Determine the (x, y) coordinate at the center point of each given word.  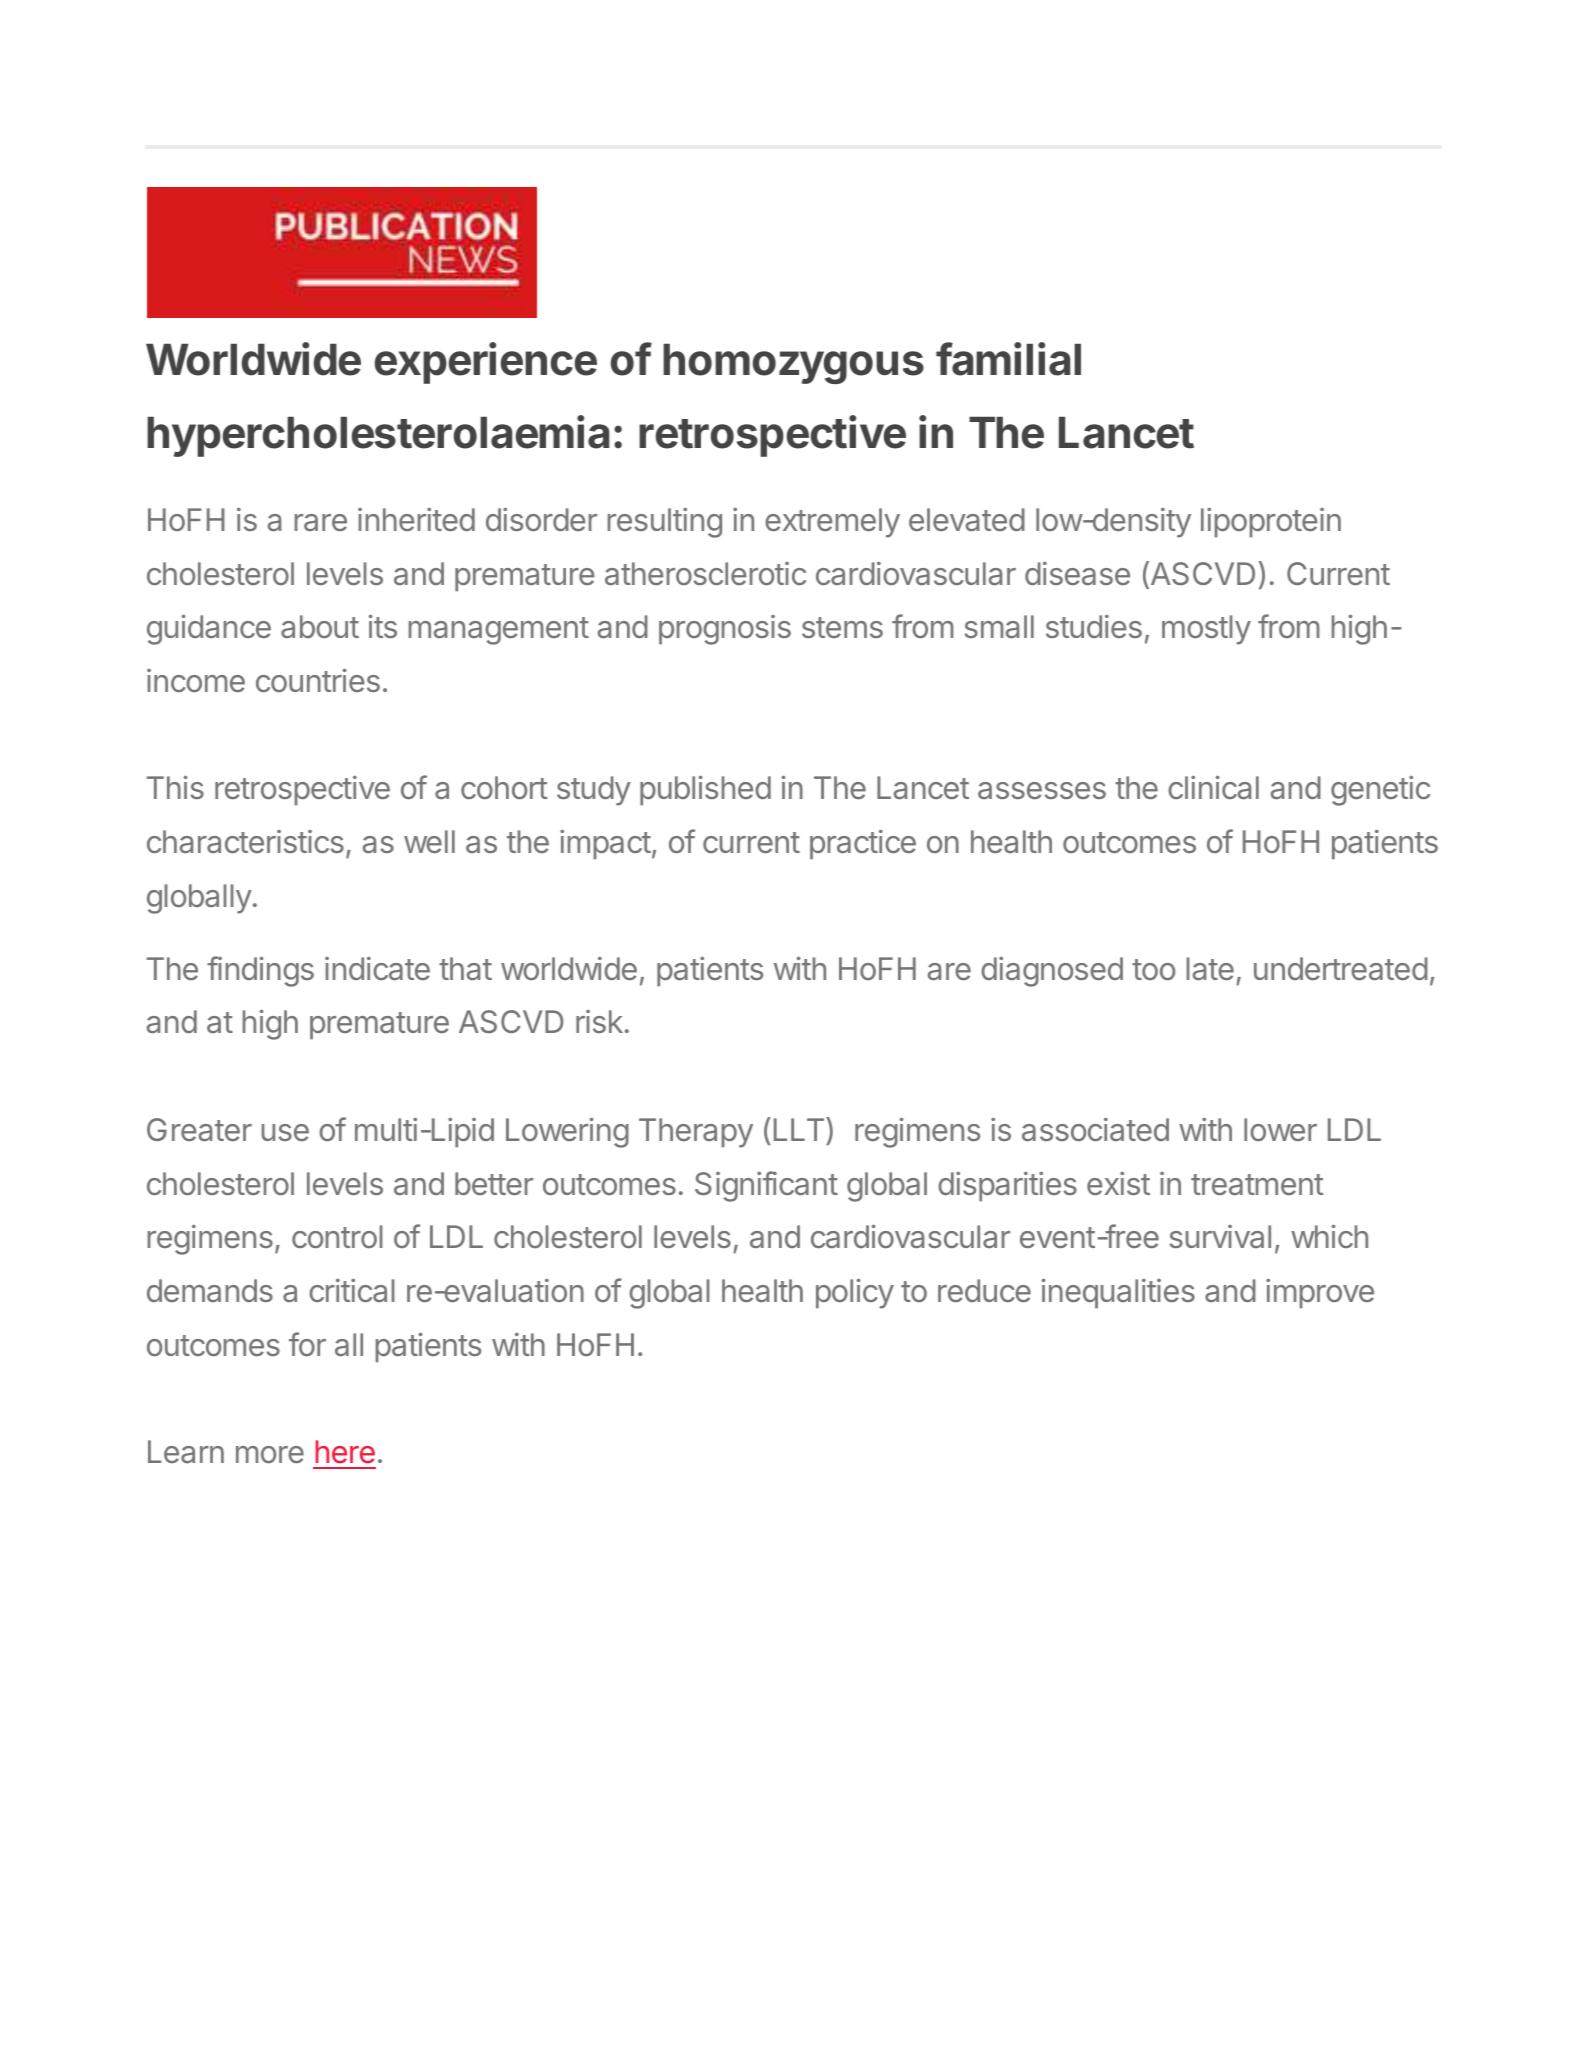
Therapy (696, 1133)
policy (855, 1294)
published (705, 791)
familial (1008, 359)
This (175, 787)
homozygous (793, 364)
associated (1095, 1129)
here (345, 1452)
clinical (1213, 788)
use (285, 1132)
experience (485, 363)
